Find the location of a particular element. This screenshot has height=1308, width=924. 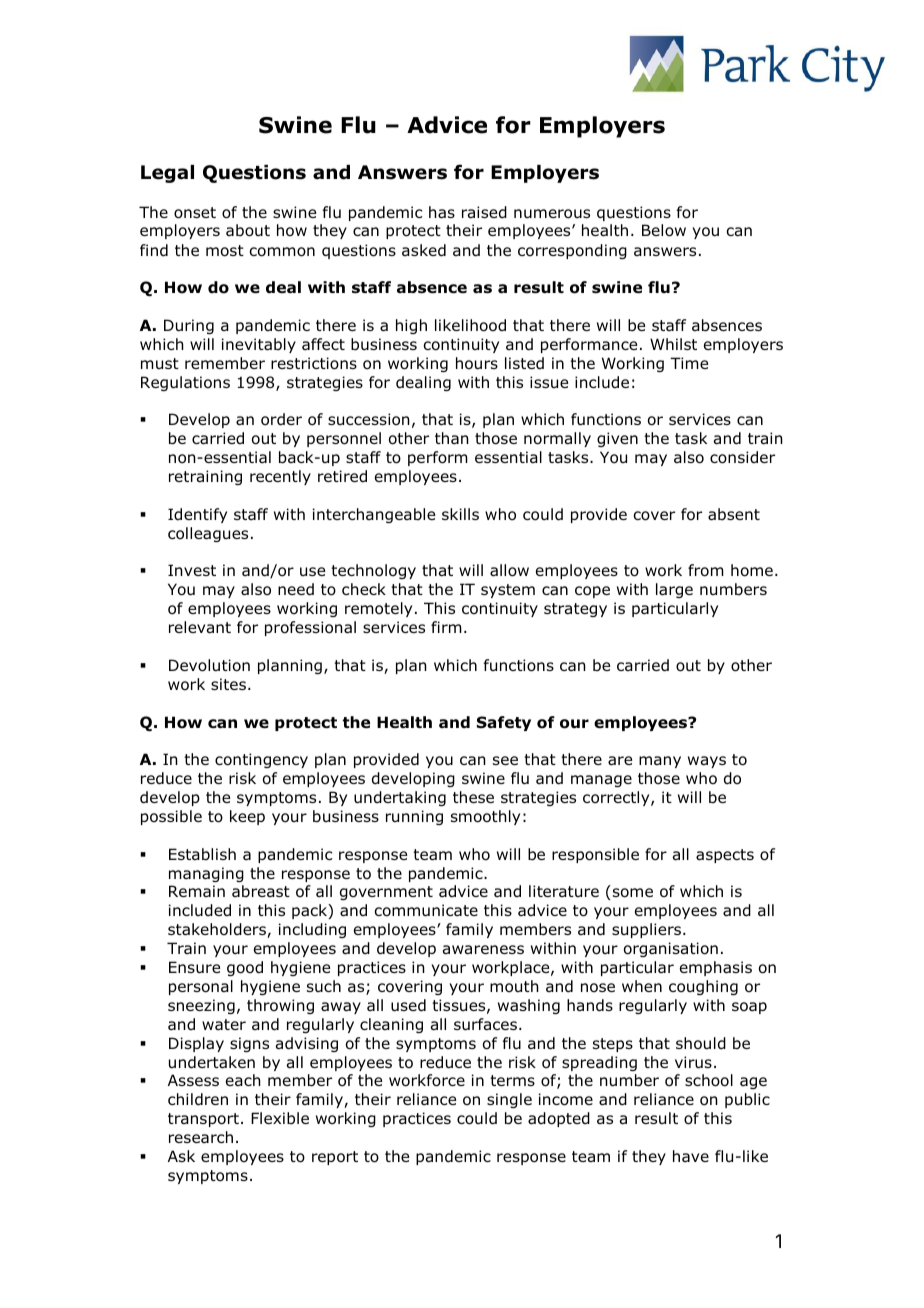

have is located at coordinates (691, 1156).
